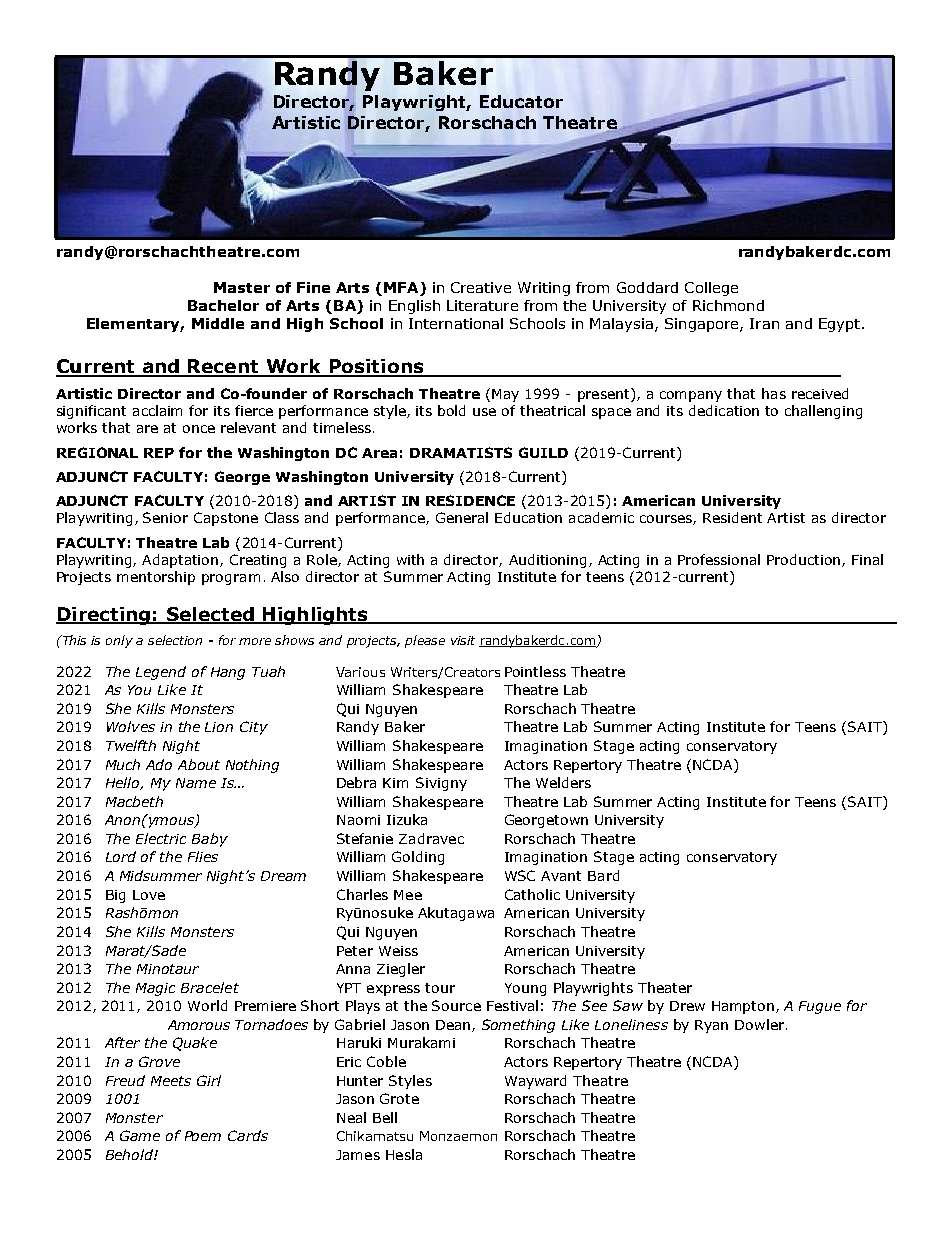 The height and width of the image is (1233, 952). Describe the element at coordinates (242, 287) in the image. I see `Master` at that location.
